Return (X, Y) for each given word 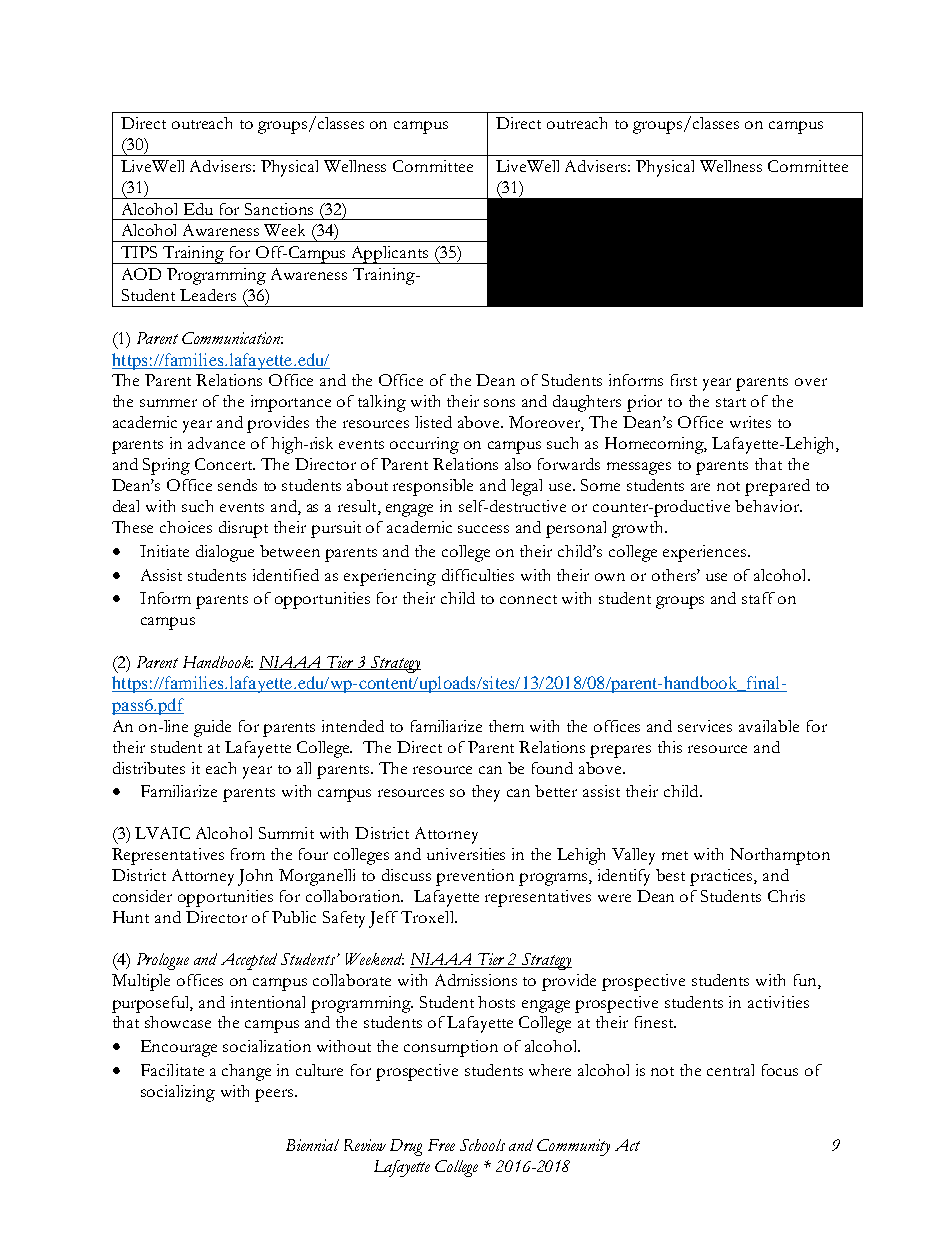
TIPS (139, 252)
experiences (704, 553)
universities (466, 854)
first (684, 380)
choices (186, 527)
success (483, 529)
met (675, 855)
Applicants (390, 255)
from (248, 854)
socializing (178, 1093)
